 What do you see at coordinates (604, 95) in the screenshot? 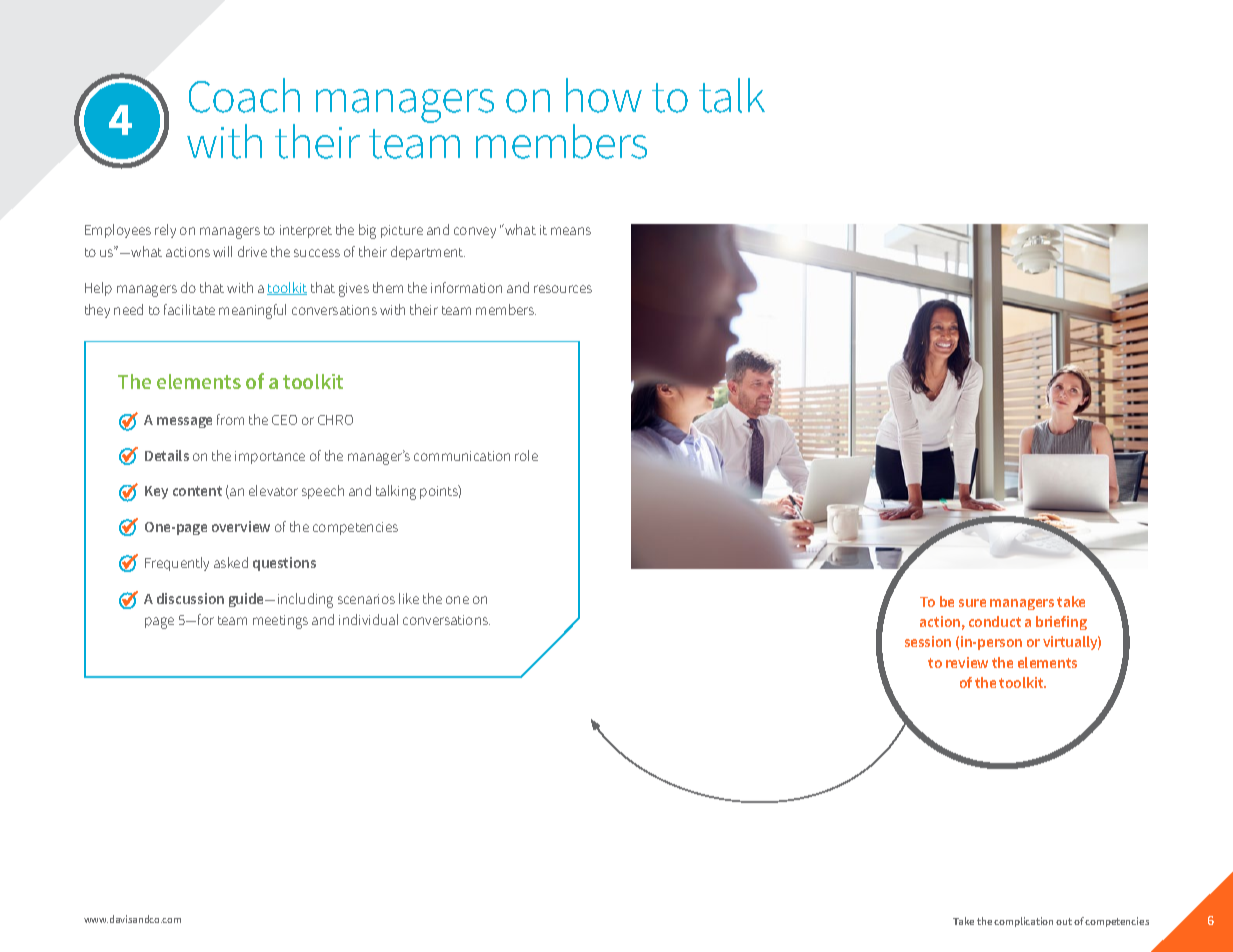
I see `how` at bounding box center [604, 95].
